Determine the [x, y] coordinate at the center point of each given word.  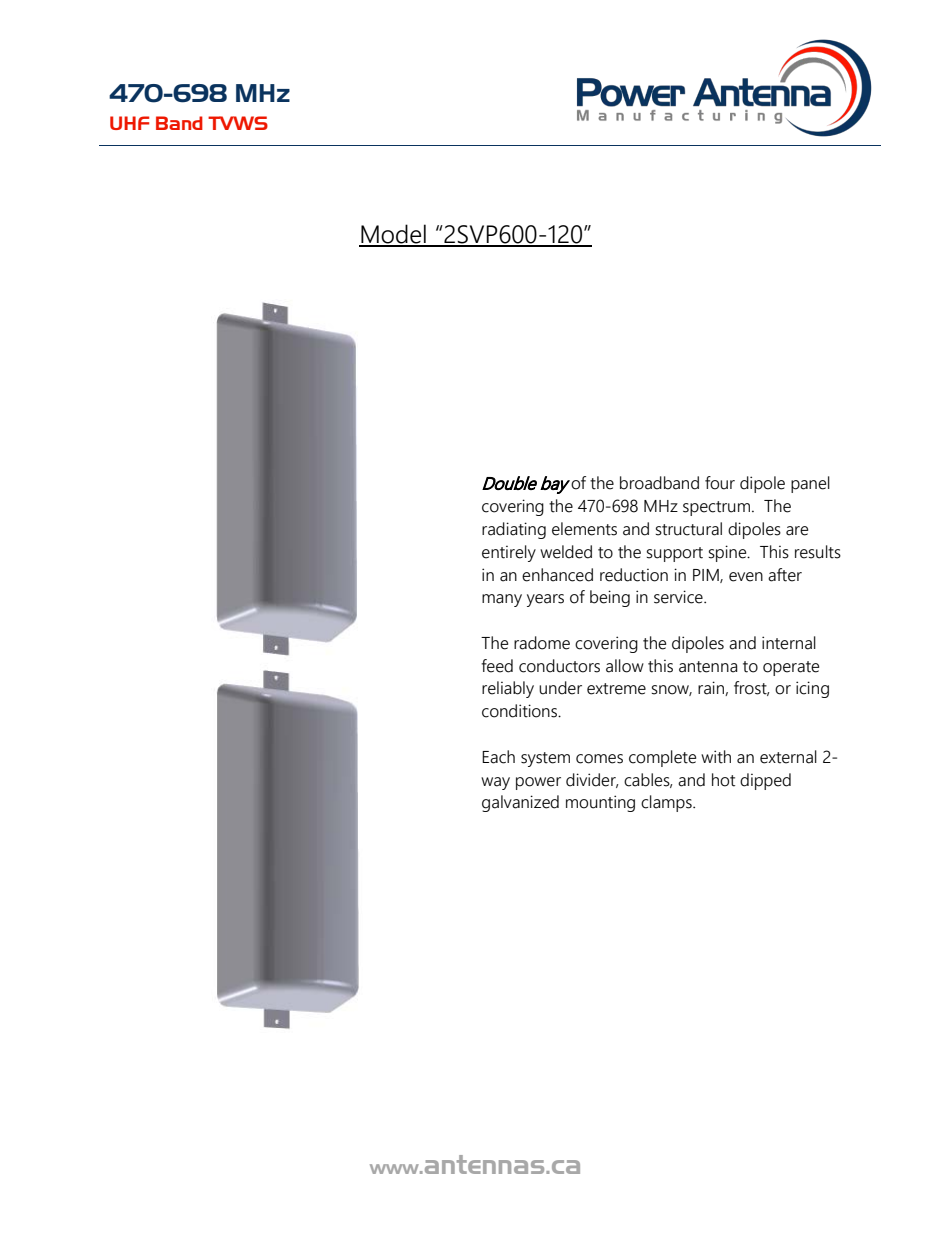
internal [789, 643]
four [720, 483]
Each [498, 757]
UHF [129, 123]
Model [393, 235]
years [545, 600]
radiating [514, 530]
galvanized [520, 803]
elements [584, 529]
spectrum [716, 508]
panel [810, 484]
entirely [509, 553]
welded [566, 552]
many [502, 600]
